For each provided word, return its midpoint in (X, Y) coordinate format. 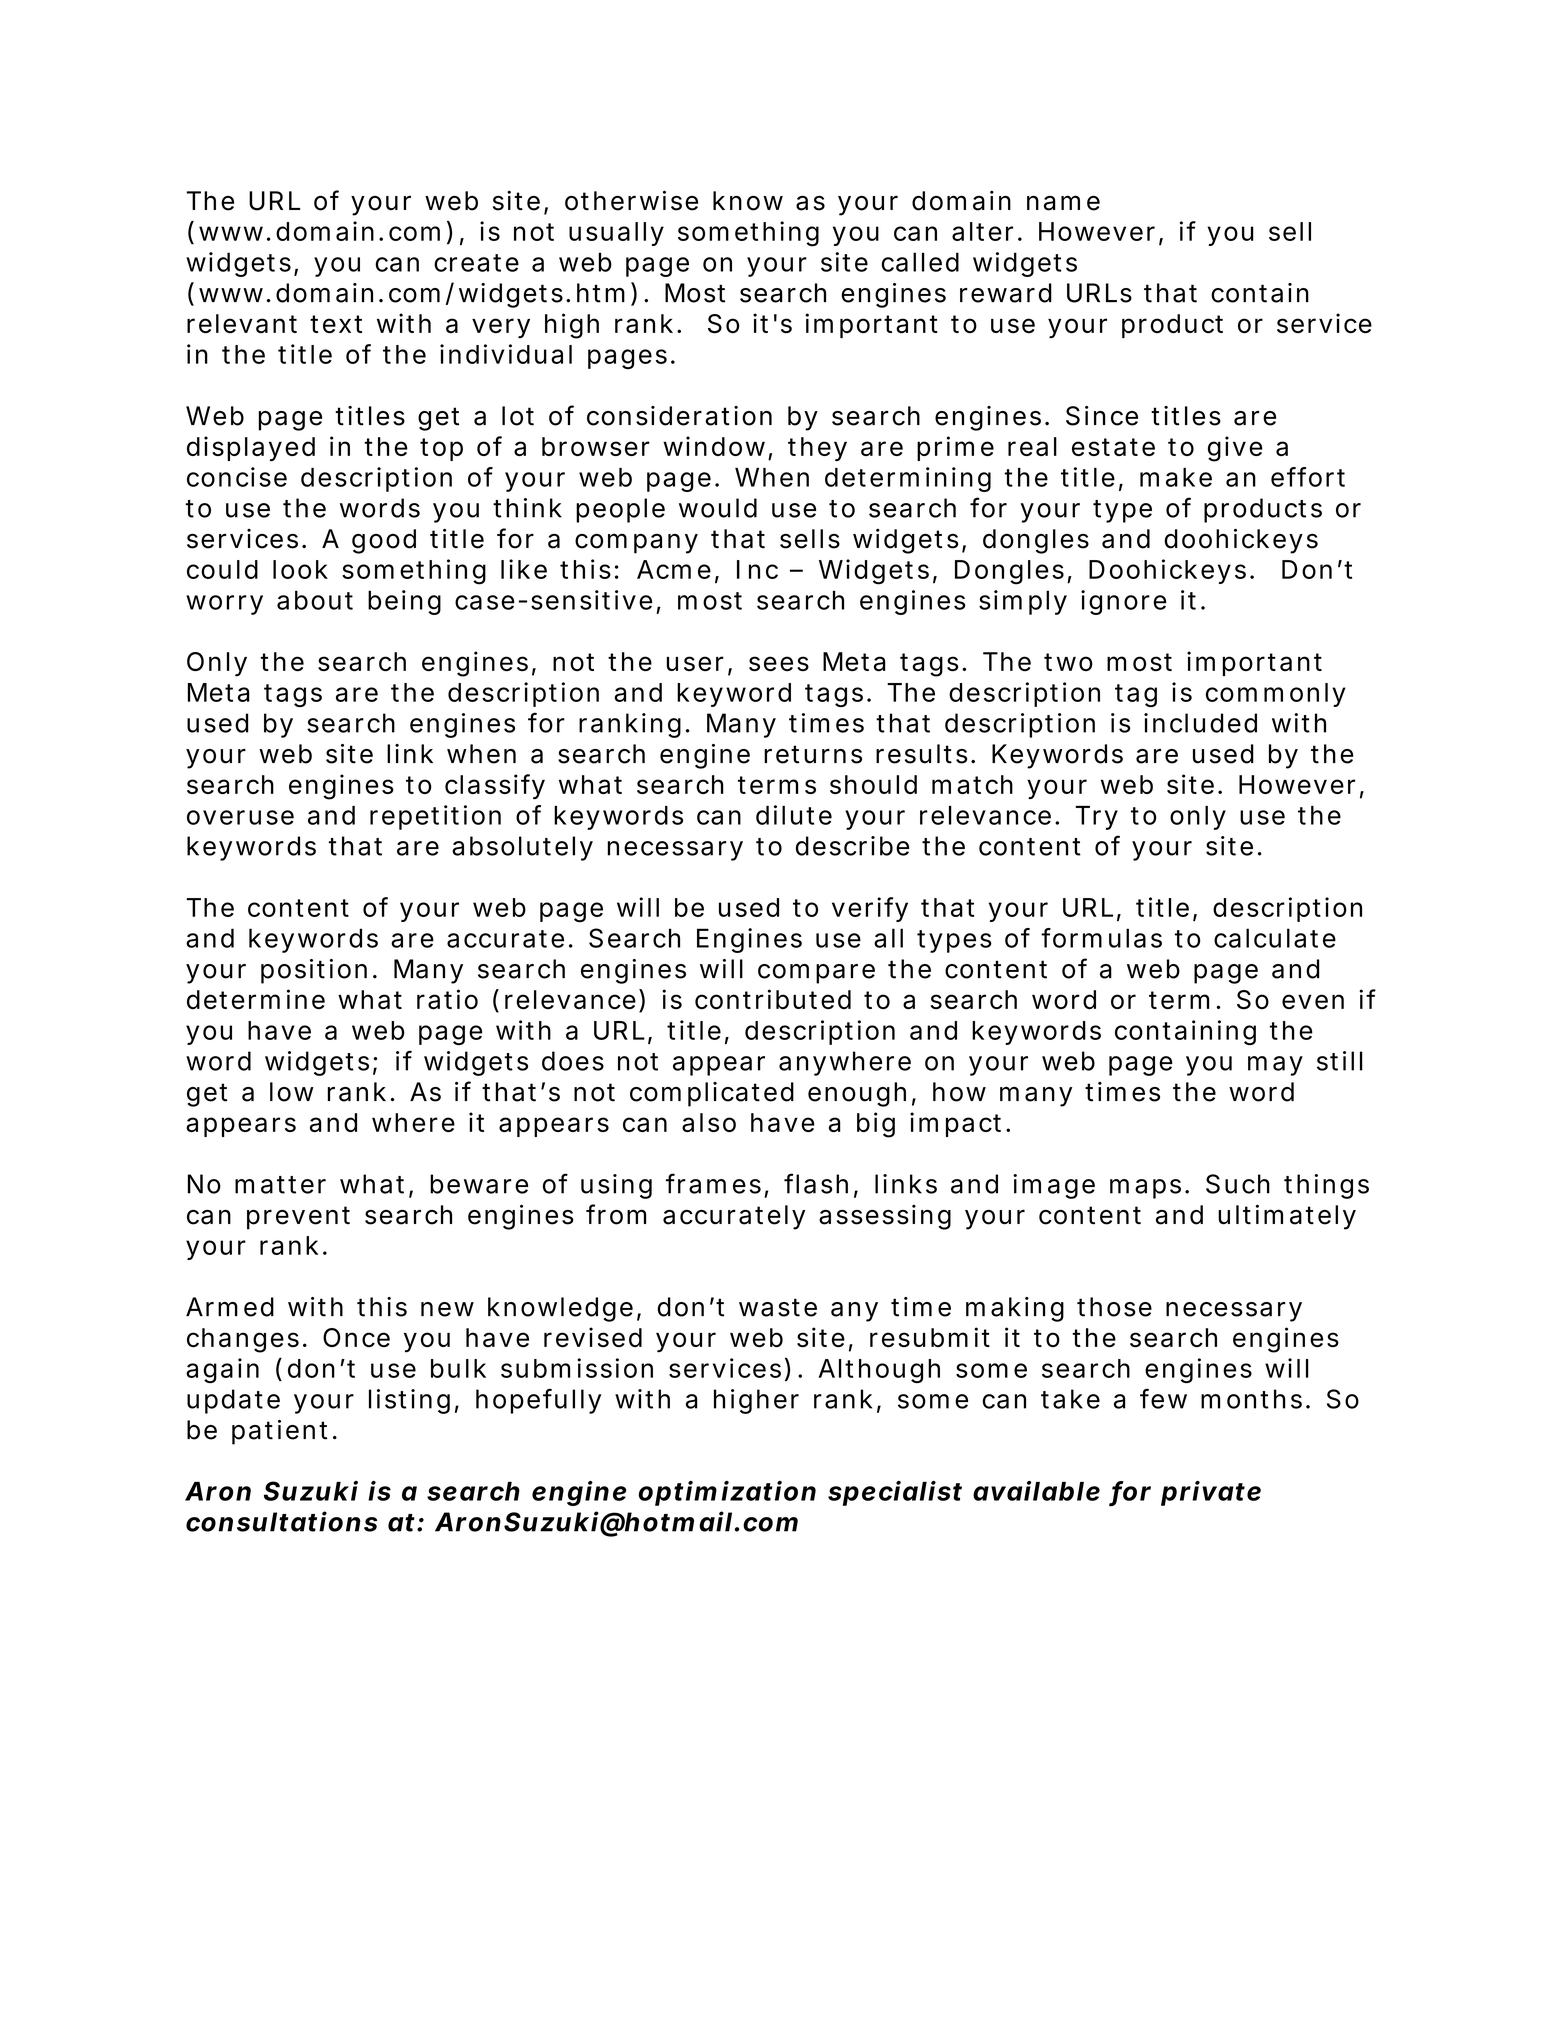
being (404, 602)
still (1340, 1061)
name (1063, 203)
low (292, 1092)
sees (779, 663)
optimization (727, 1493)
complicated (712, 1094)
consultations (281, 1521)
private (1211, 1493)
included (1200, 723)
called (920, 262)
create (476, 263)
